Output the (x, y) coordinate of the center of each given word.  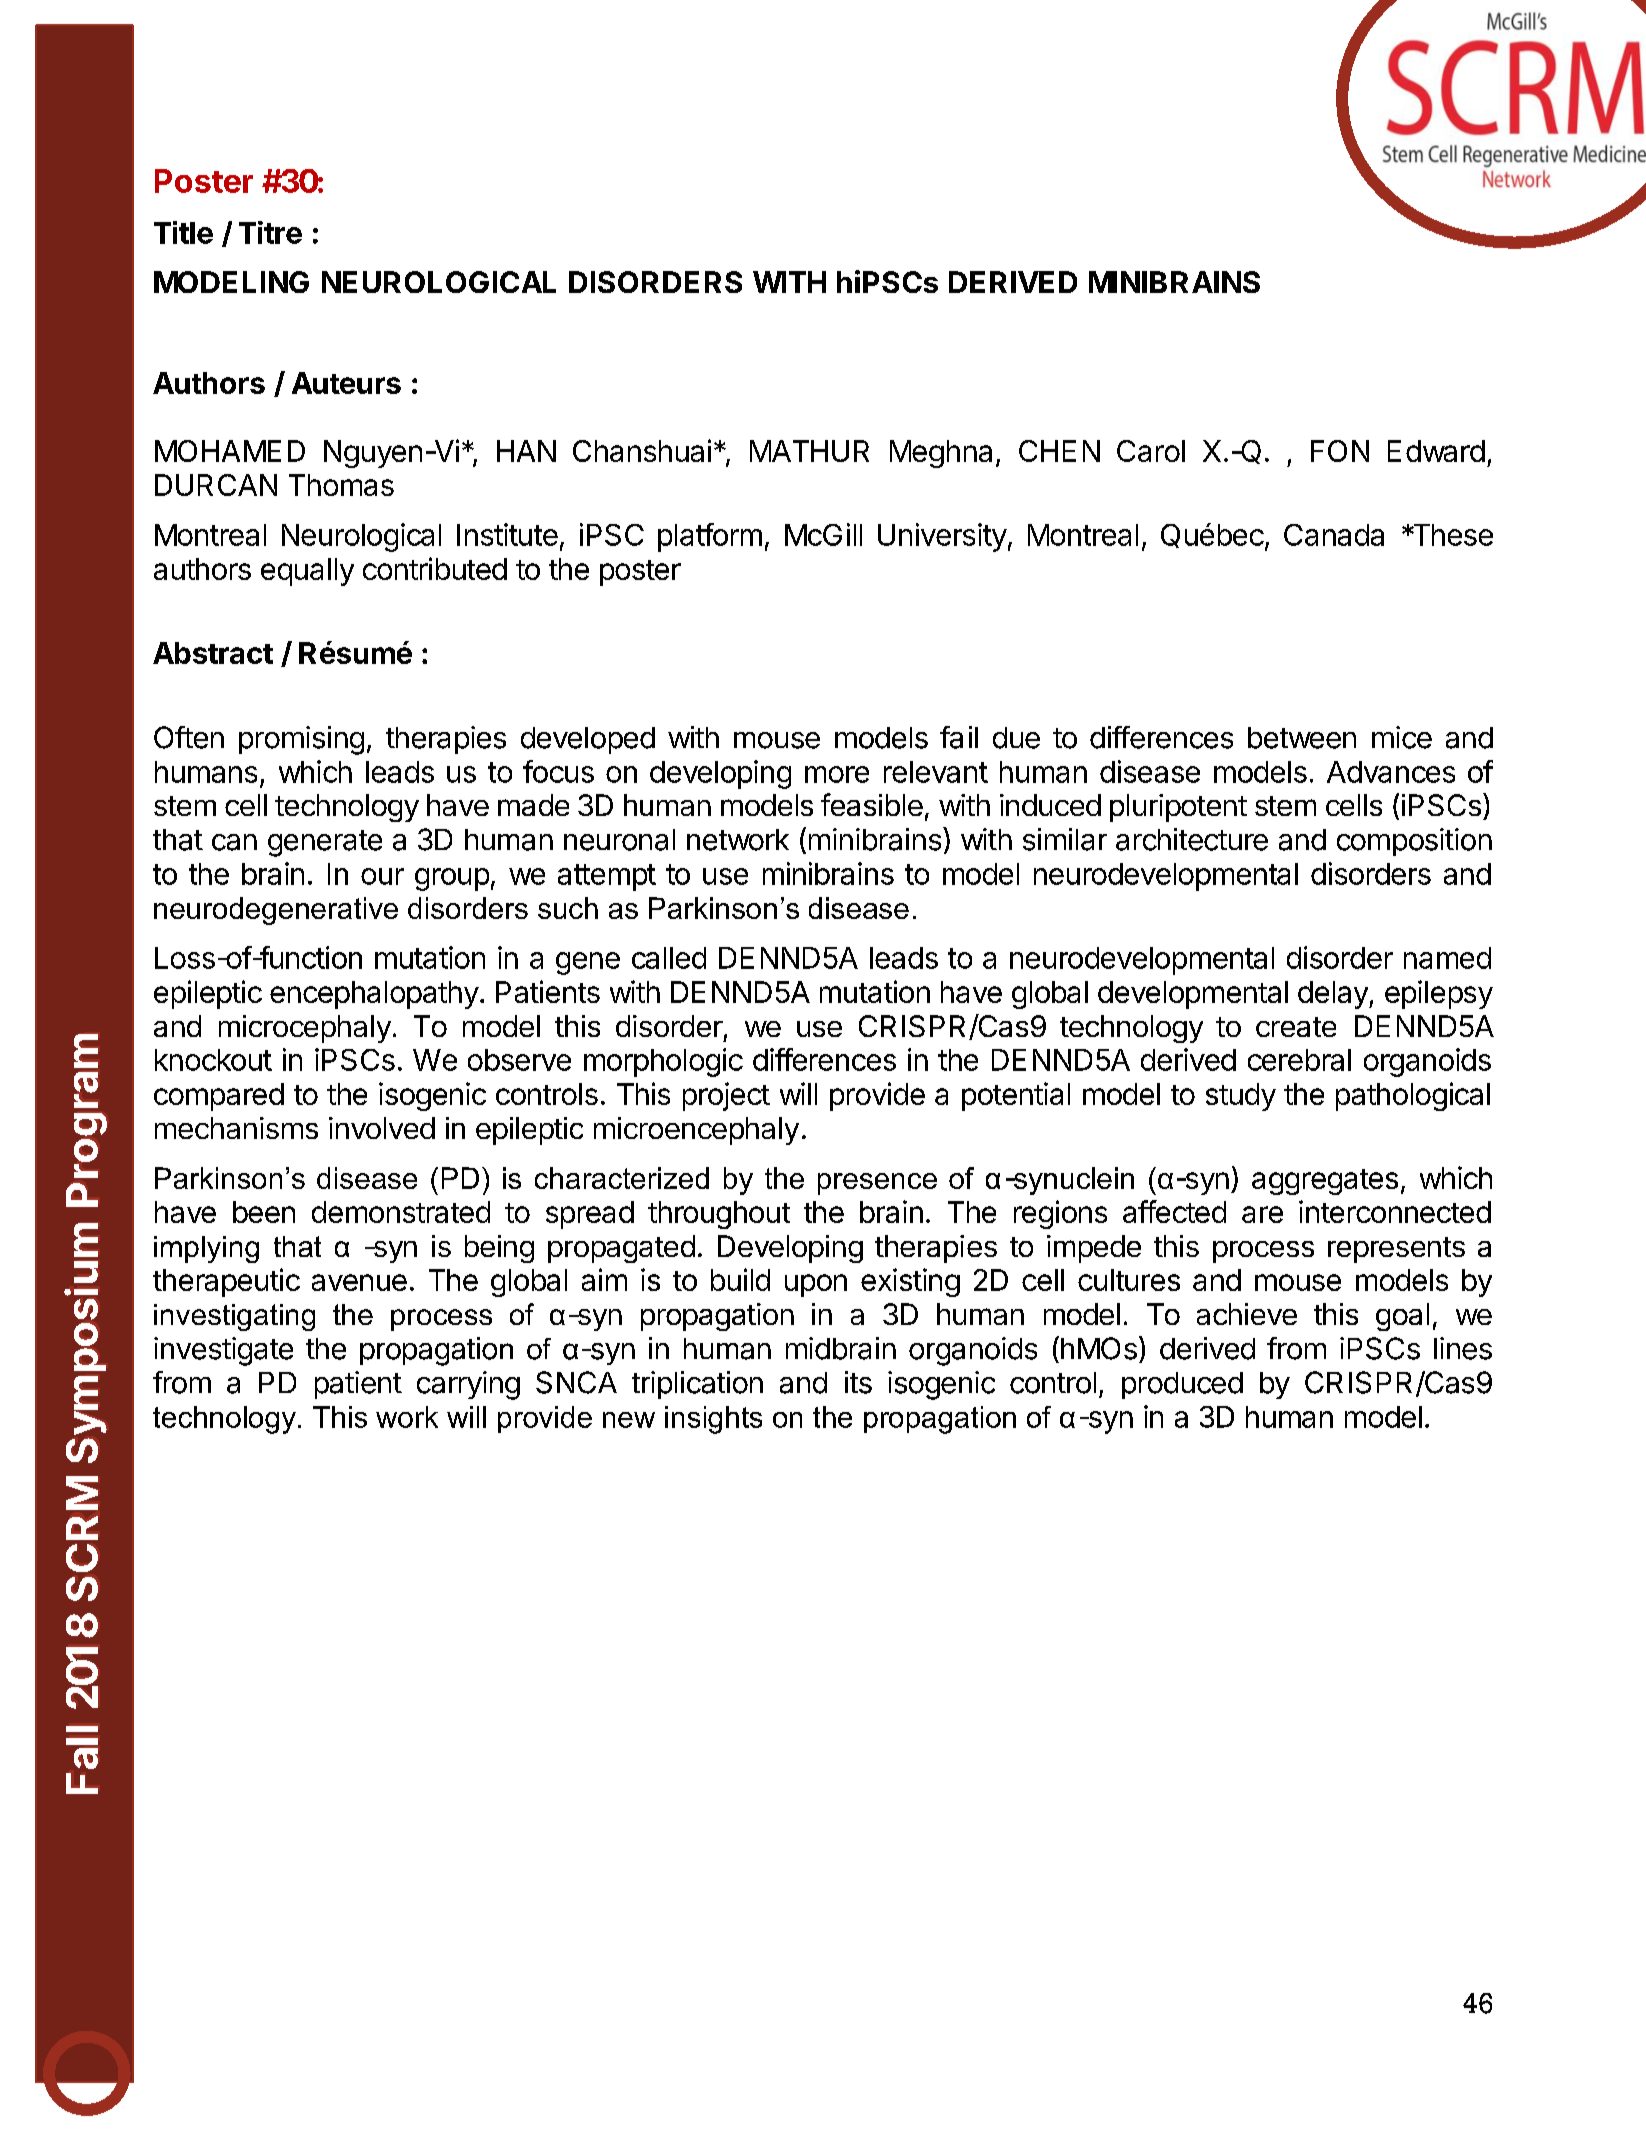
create (1296, 1027)
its (858, 1382)
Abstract (213, 653)
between (1302, 738)
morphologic (663, 1062)
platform (710, 537)
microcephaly (305, 1029)
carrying (468, 1385)
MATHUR (809, 451)
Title (183, 232)
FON (1340, 451)
